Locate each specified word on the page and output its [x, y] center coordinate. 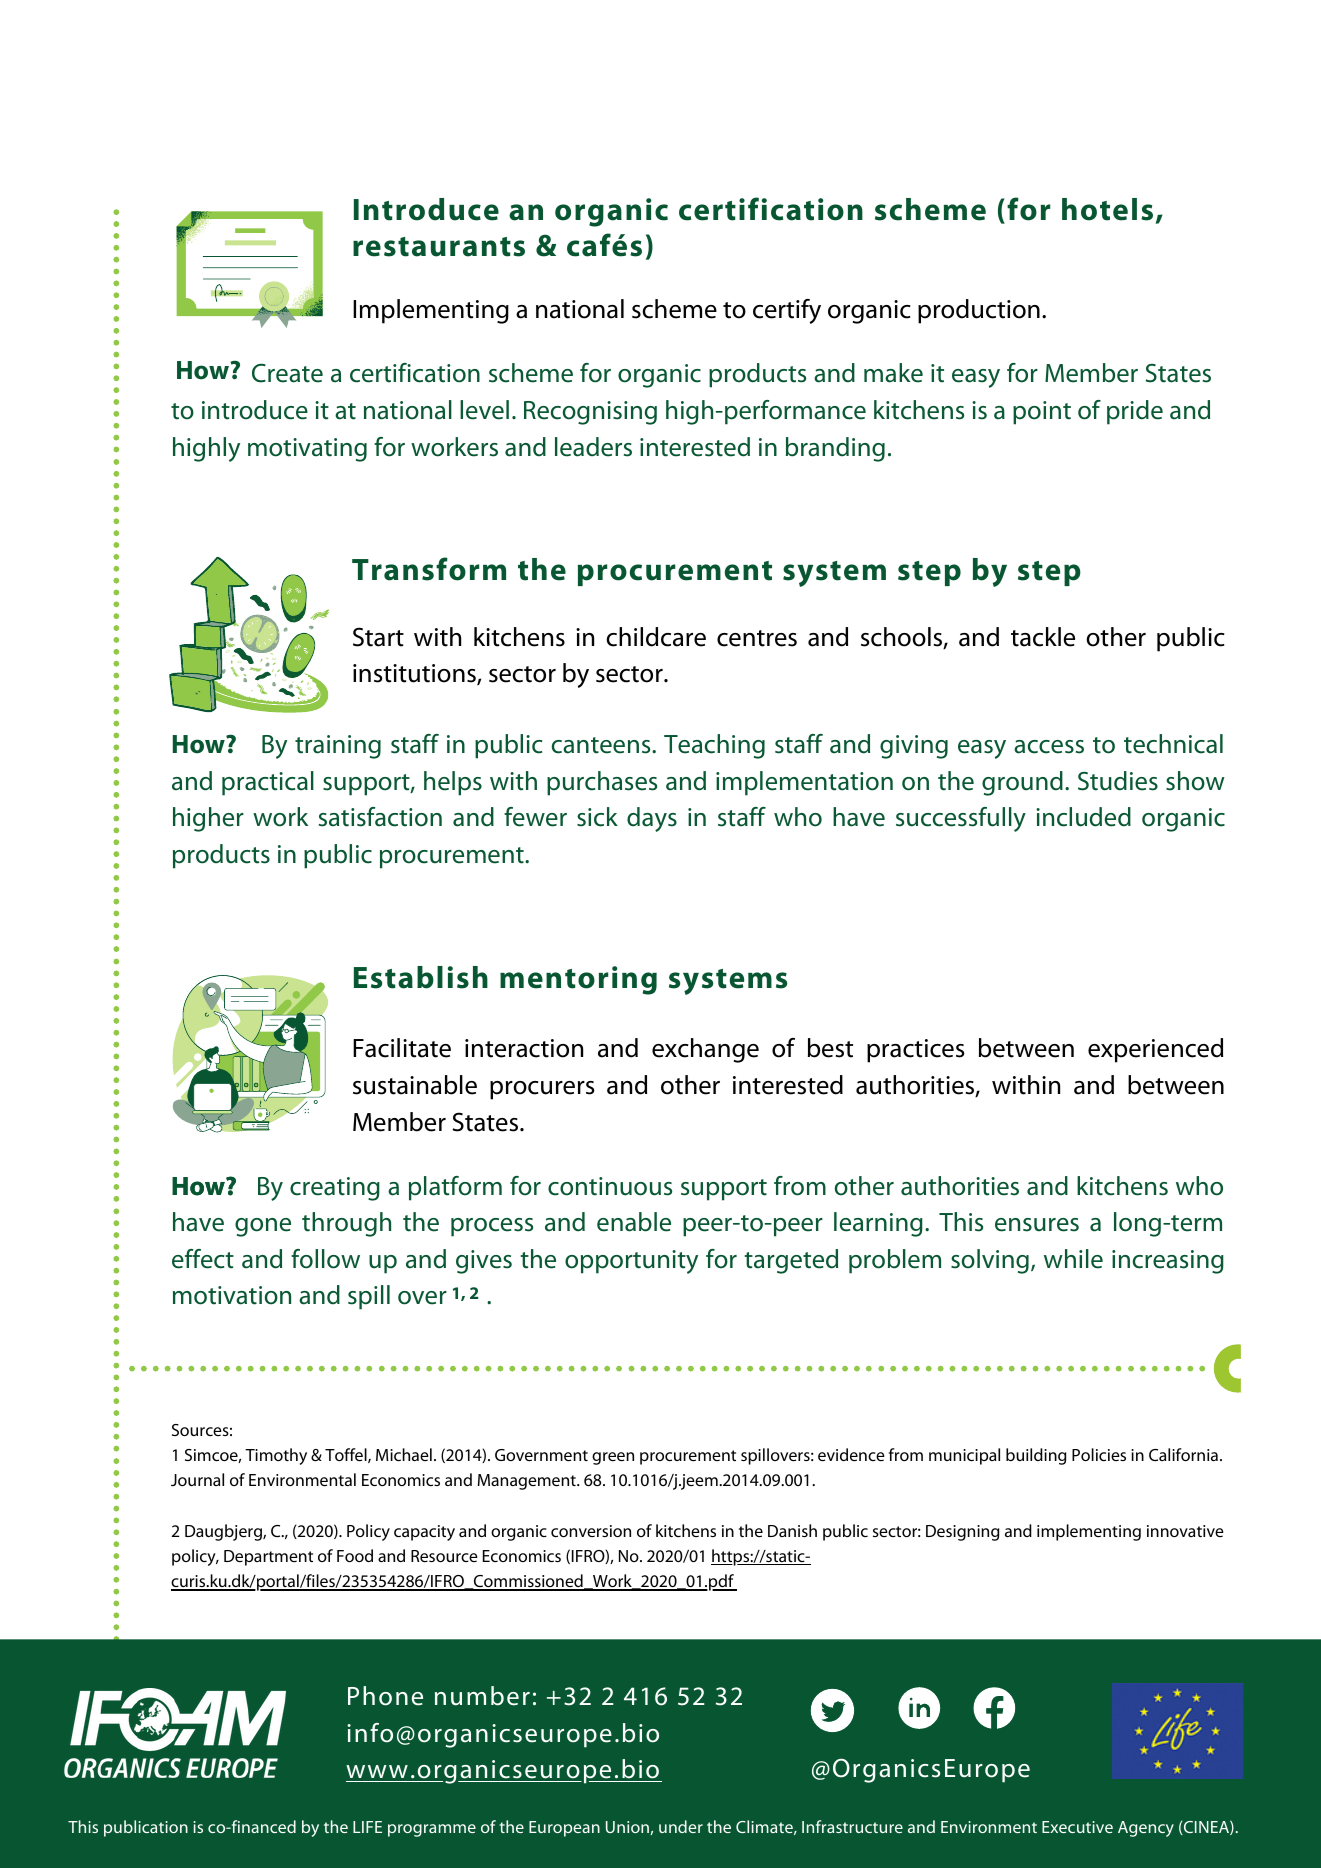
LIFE [367, 1827]
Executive [1077, 1827]
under [681, 1826]
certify [787, 311]
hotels [1107, 209]
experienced [1155, 1050]
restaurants [439, 247]
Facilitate [402, 1048]
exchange [705, 1050]
